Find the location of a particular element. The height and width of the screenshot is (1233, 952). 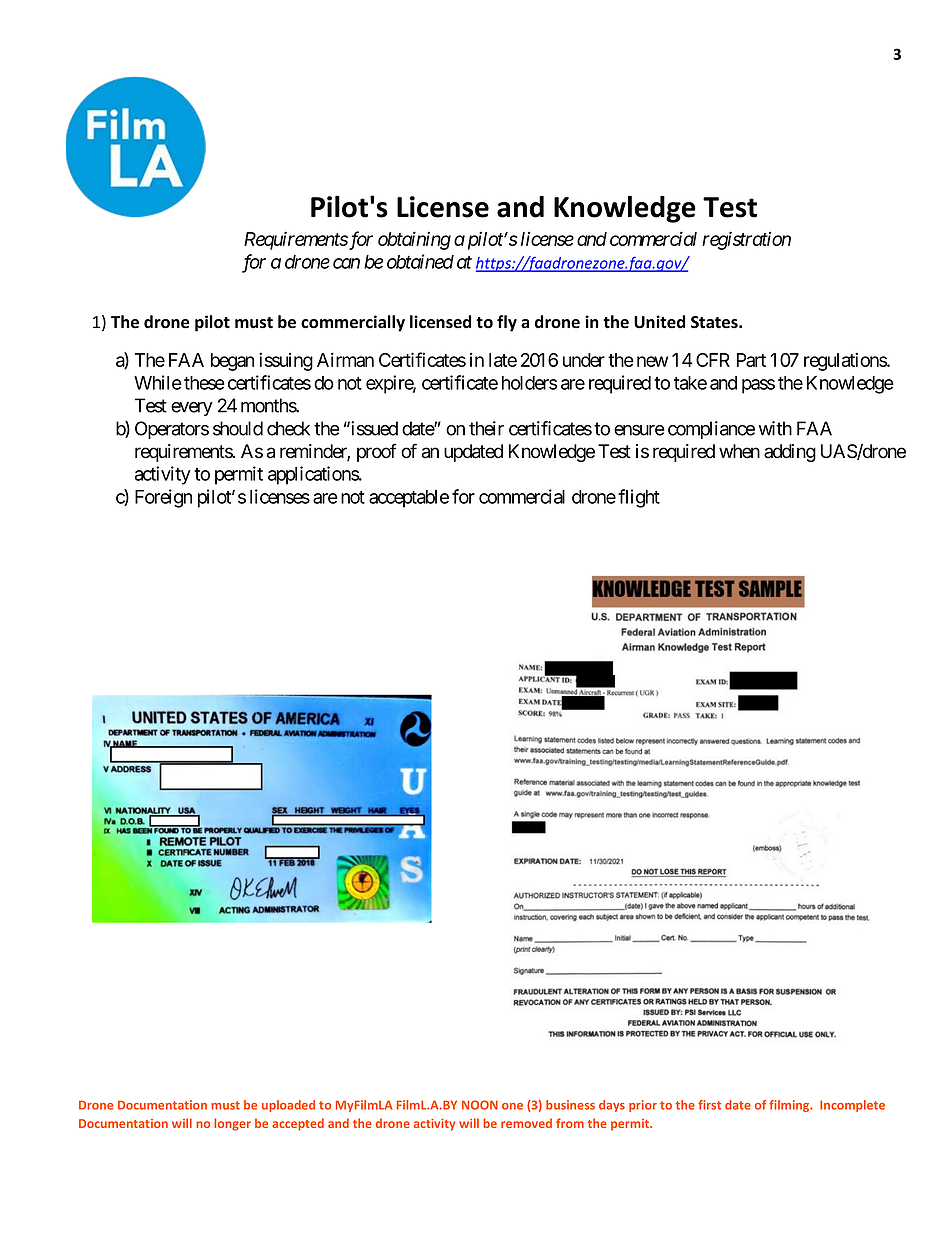

longer is located at coordinates (232, 1124).
